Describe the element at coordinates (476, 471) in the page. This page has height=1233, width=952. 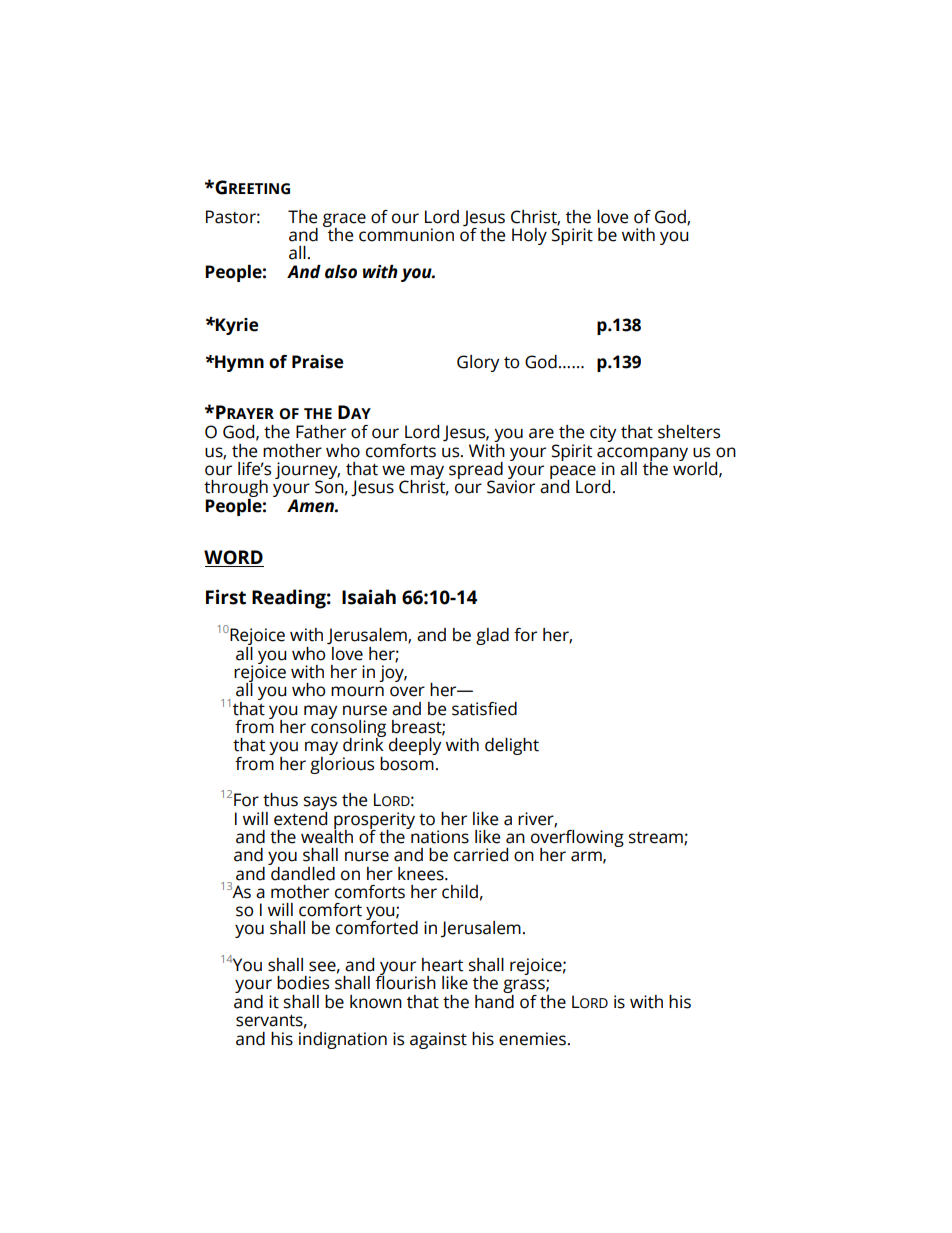
I see `spread` at that location.
